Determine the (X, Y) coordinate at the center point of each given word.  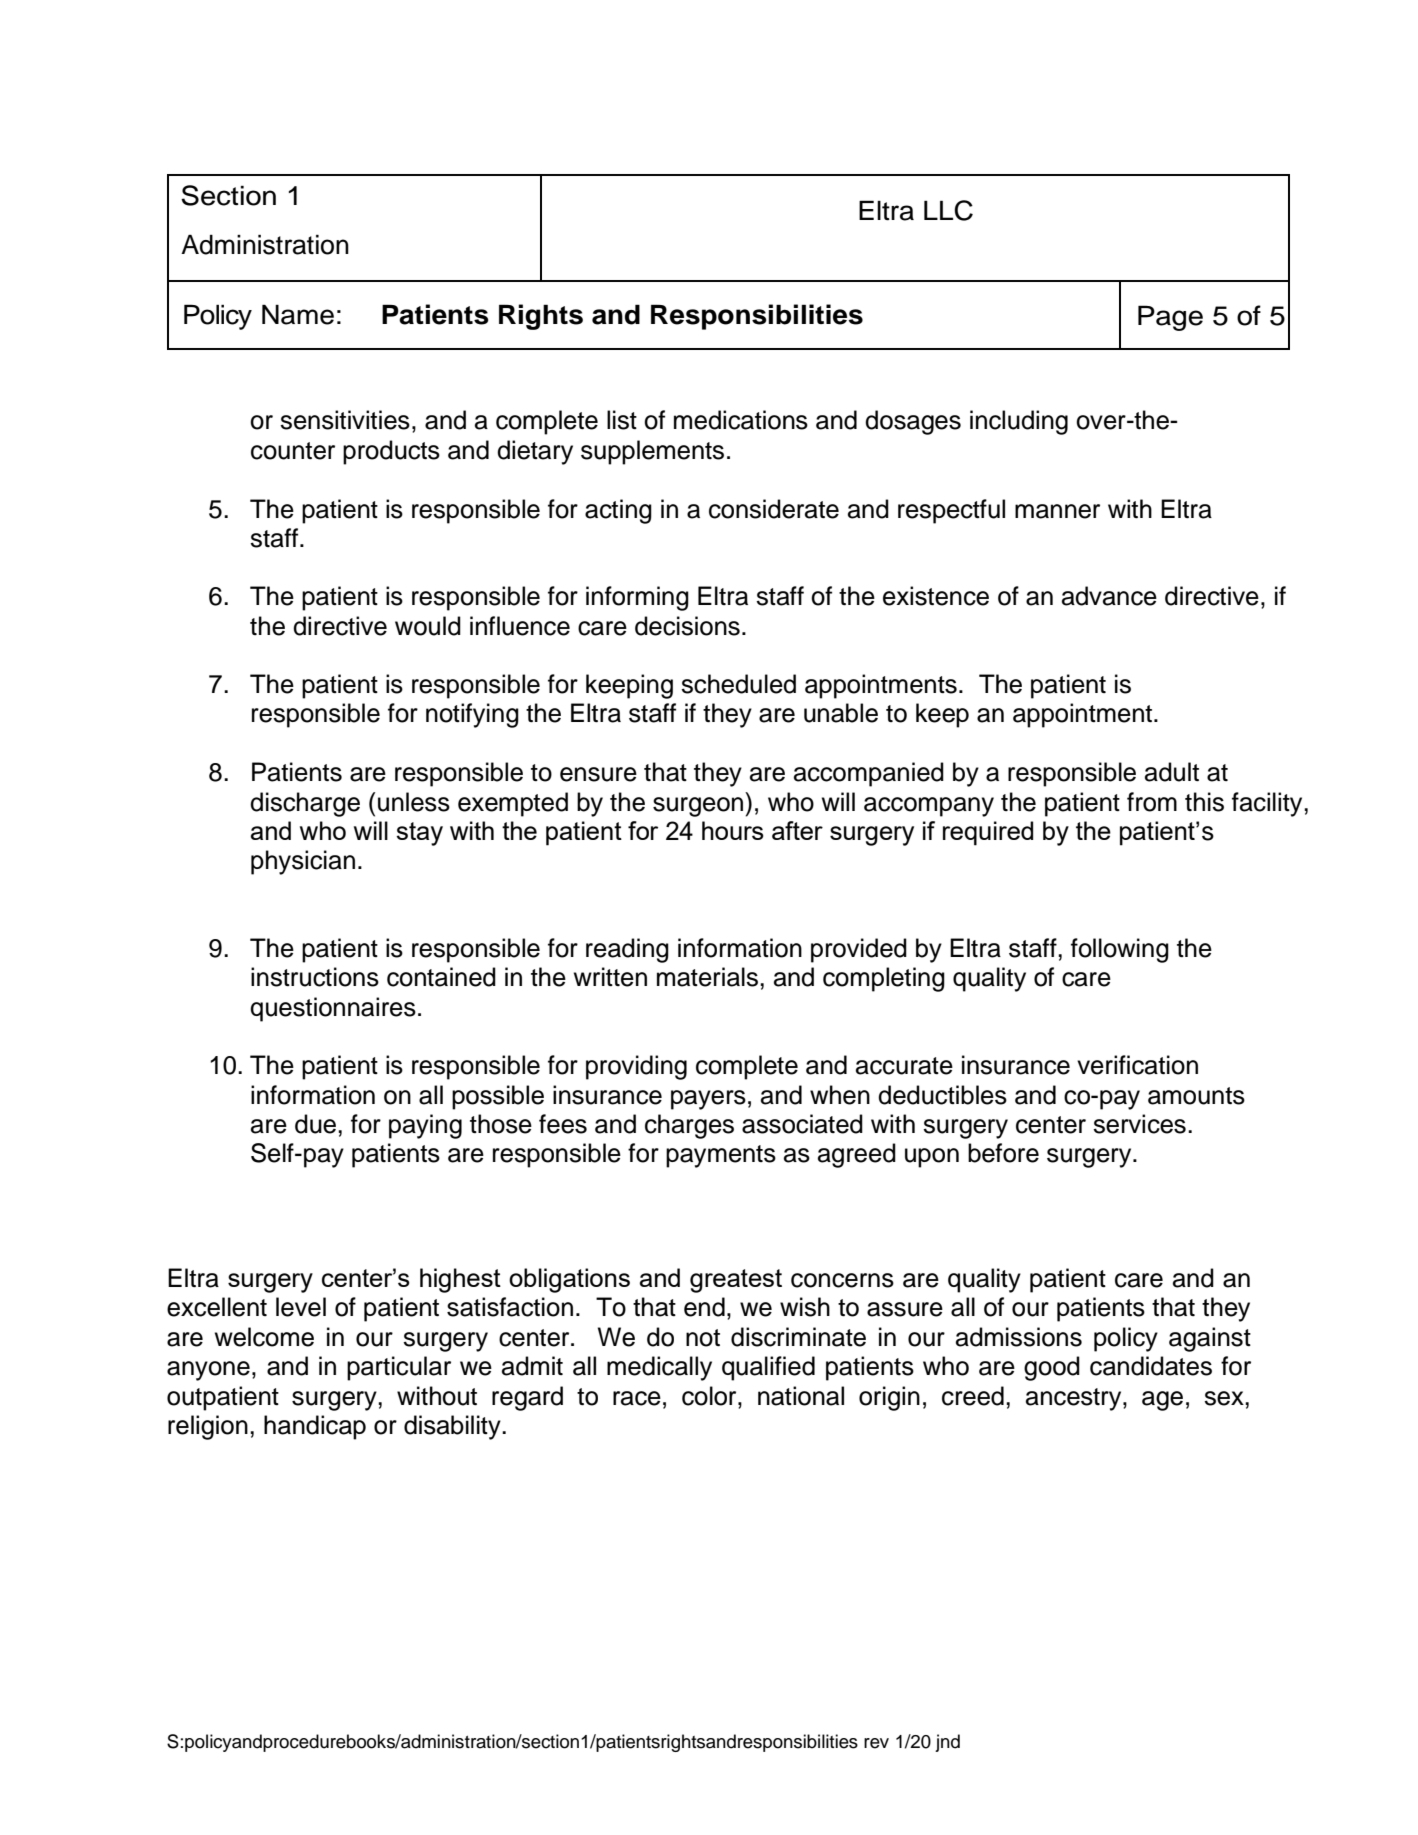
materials (707, 977)
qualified (768, 1368)
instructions (315, 977)
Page (1170, 318)
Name (298, 314)
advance (1109, 596)
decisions (687, 626)
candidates (1151, 1366)
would (428, 626)
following (1120, 950)
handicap (315, 1427)
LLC (948, 210)
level (301, 1307)
